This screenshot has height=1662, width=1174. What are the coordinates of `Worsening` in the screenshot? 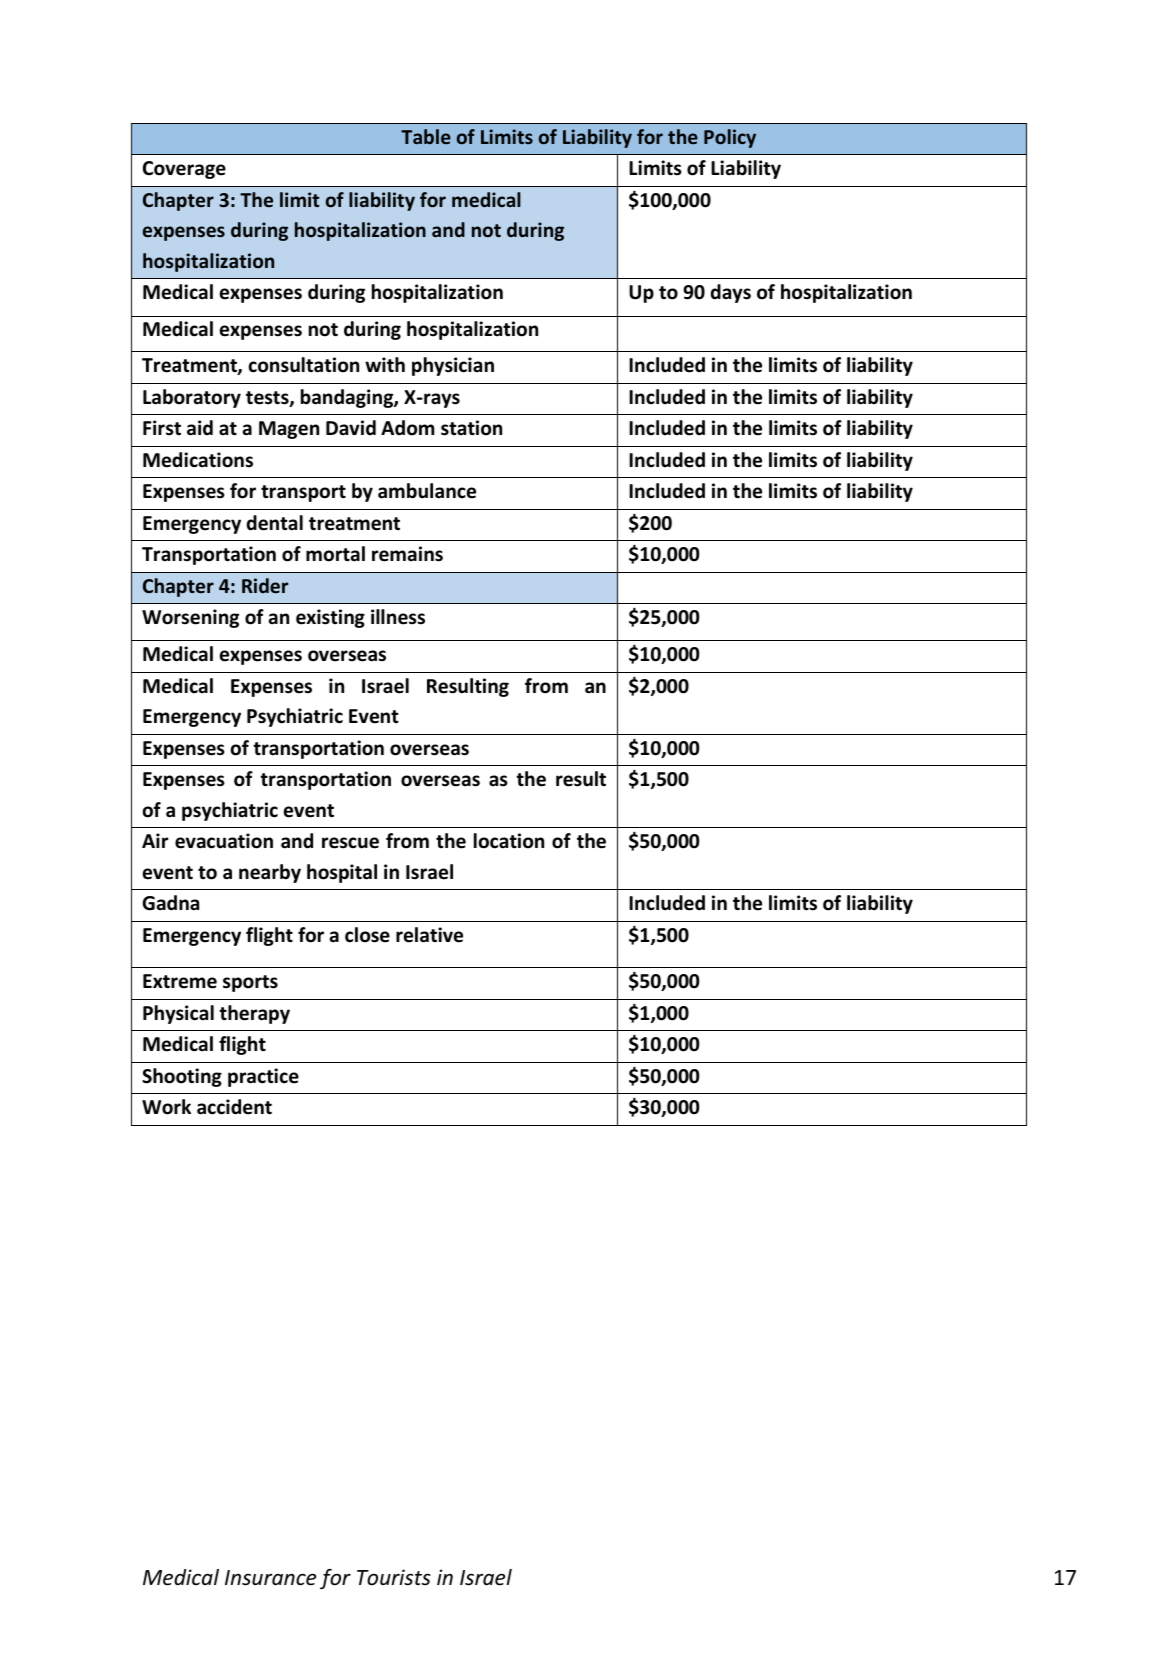 It's located at (190, 618).
